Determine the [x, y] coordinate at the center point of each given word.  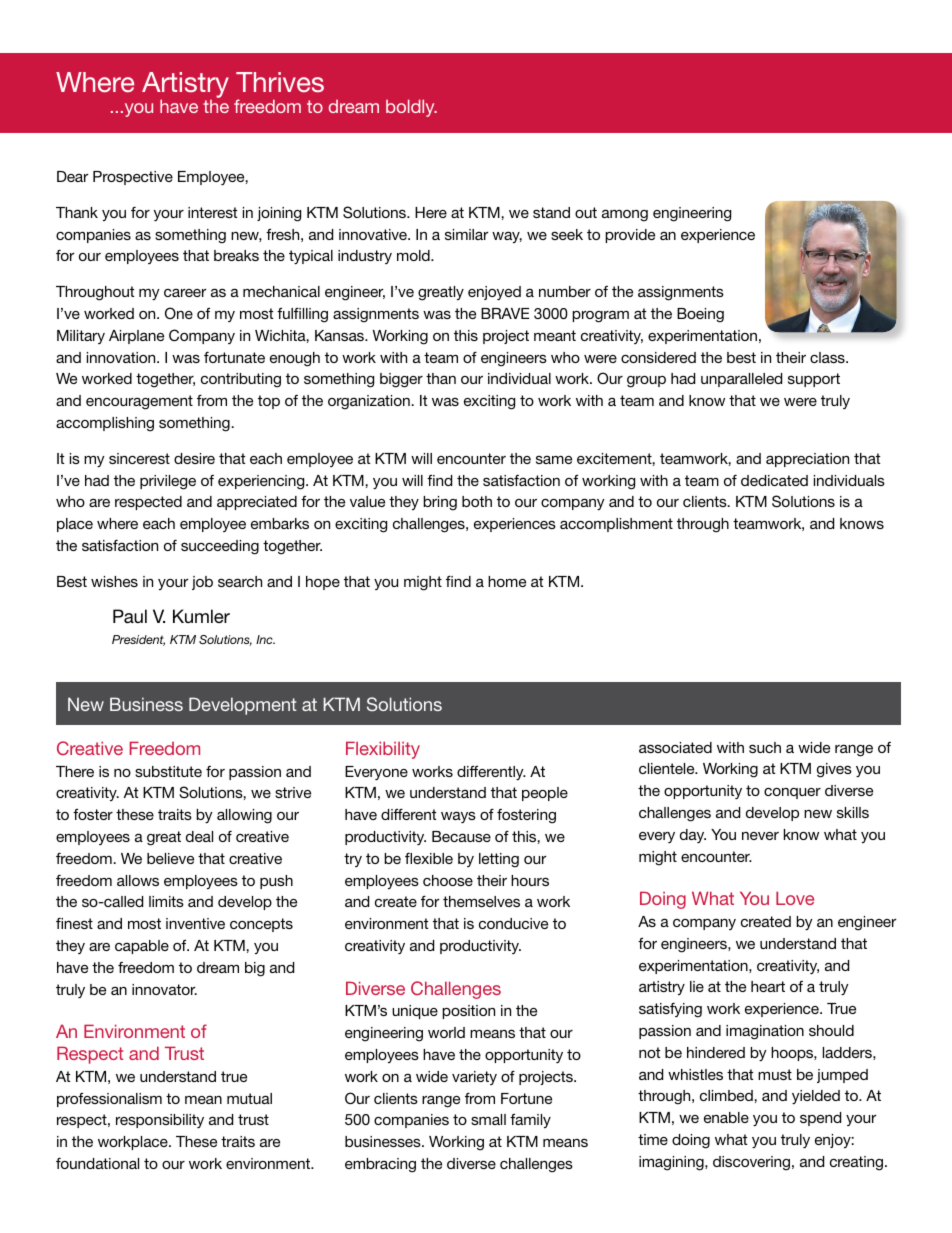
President [138, 640]
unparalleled [741, 380]
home [507, 581]
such [765, 747]
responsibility [160, 1121]
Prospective [133, 178]
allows [138, 880]
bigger [401, 380]
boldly [411, 108]
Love [795, 898]
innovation [122, 357]
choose [448, 880]
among [625, 215]
